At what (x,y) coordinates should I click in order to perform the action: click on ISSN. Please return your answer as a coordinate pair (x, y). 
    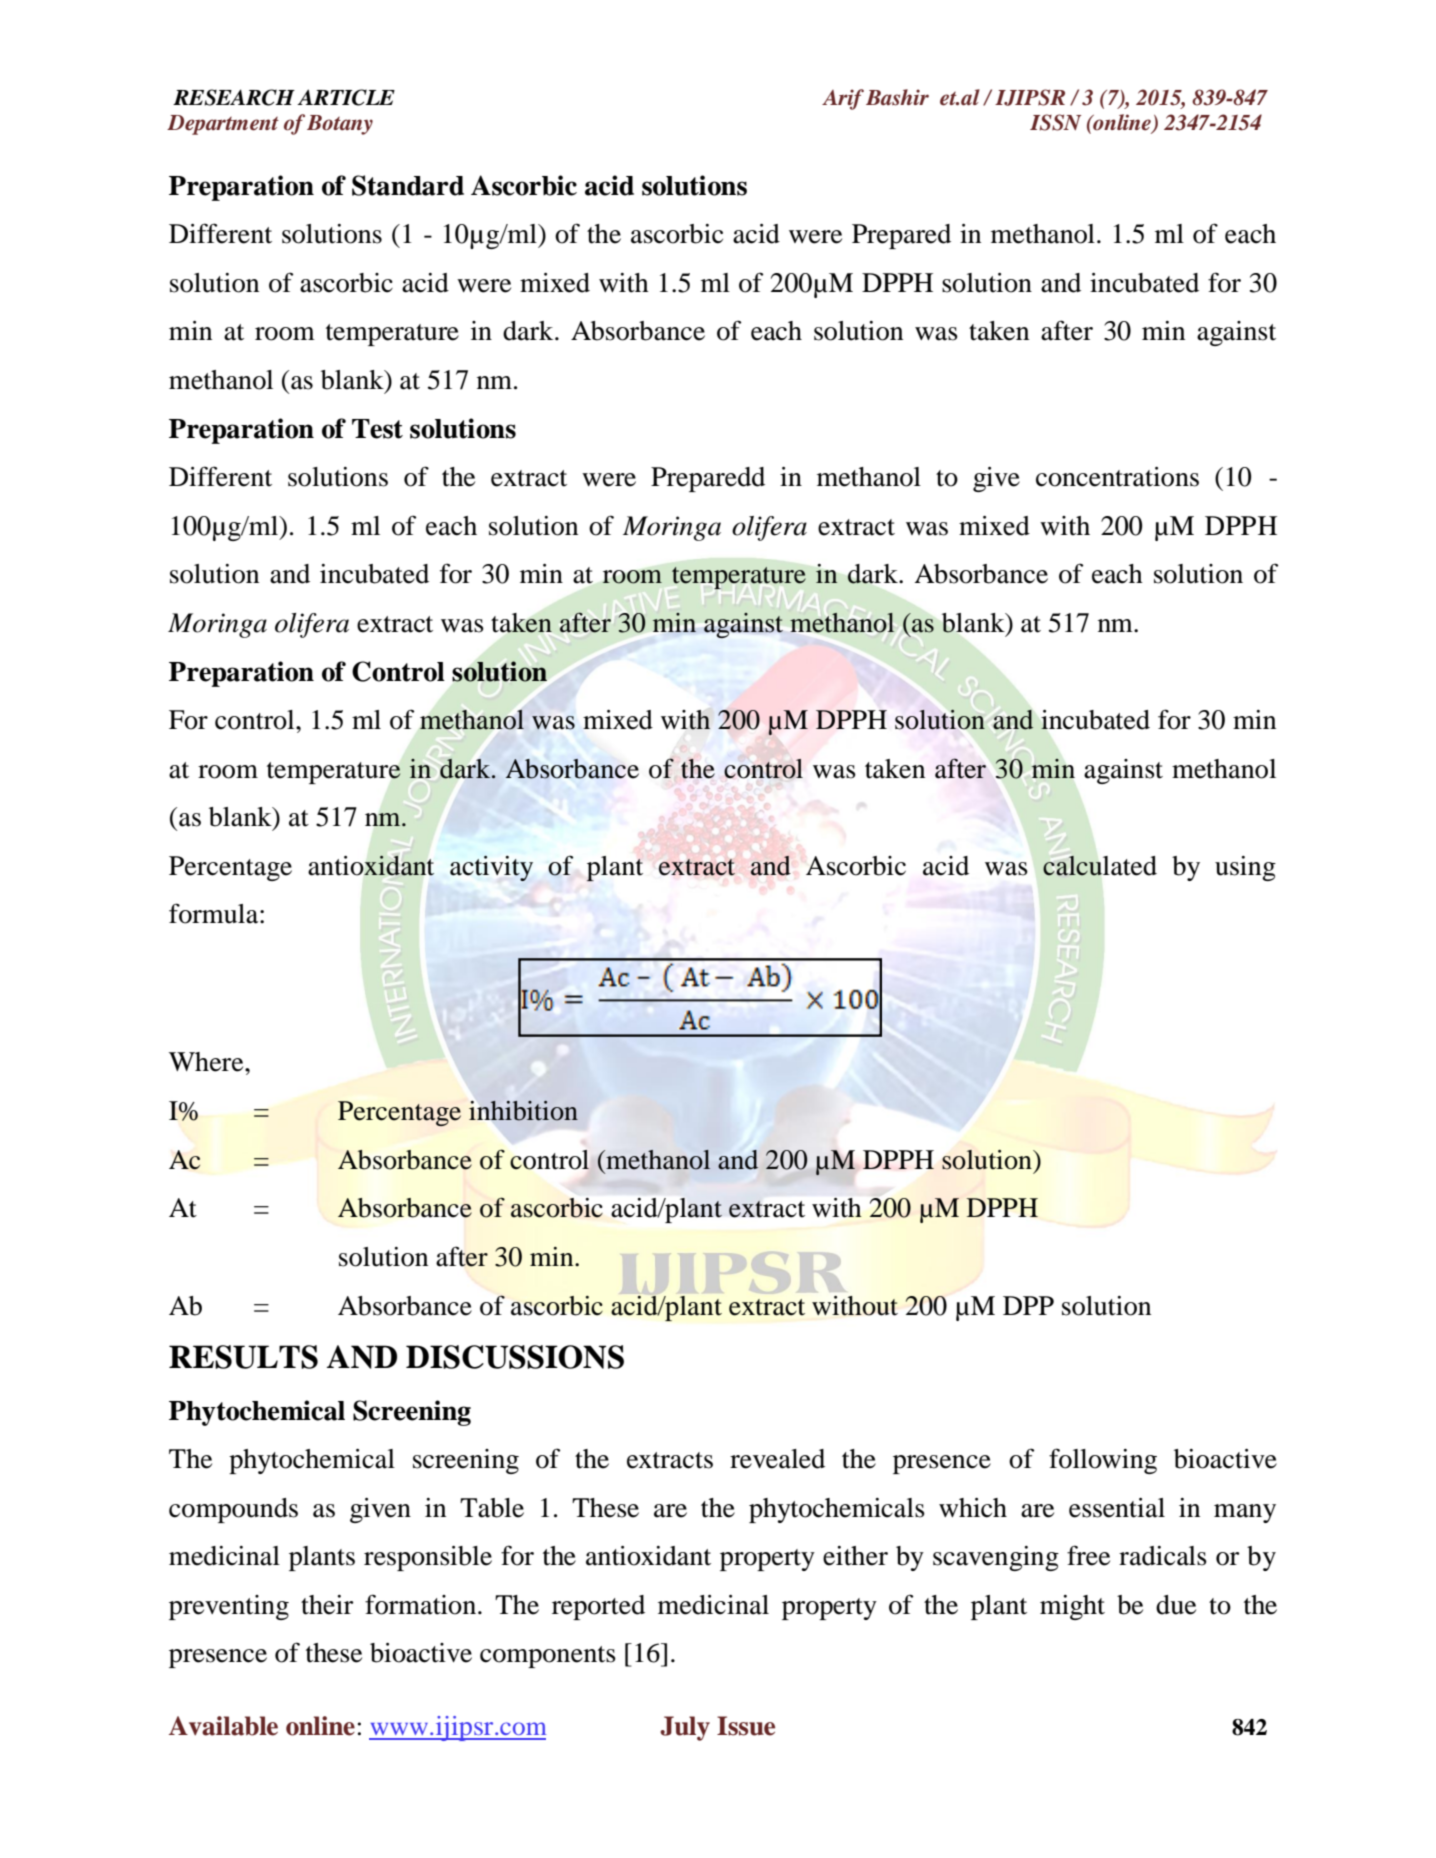
    Looking at the image, I should click on (1055, 122).
